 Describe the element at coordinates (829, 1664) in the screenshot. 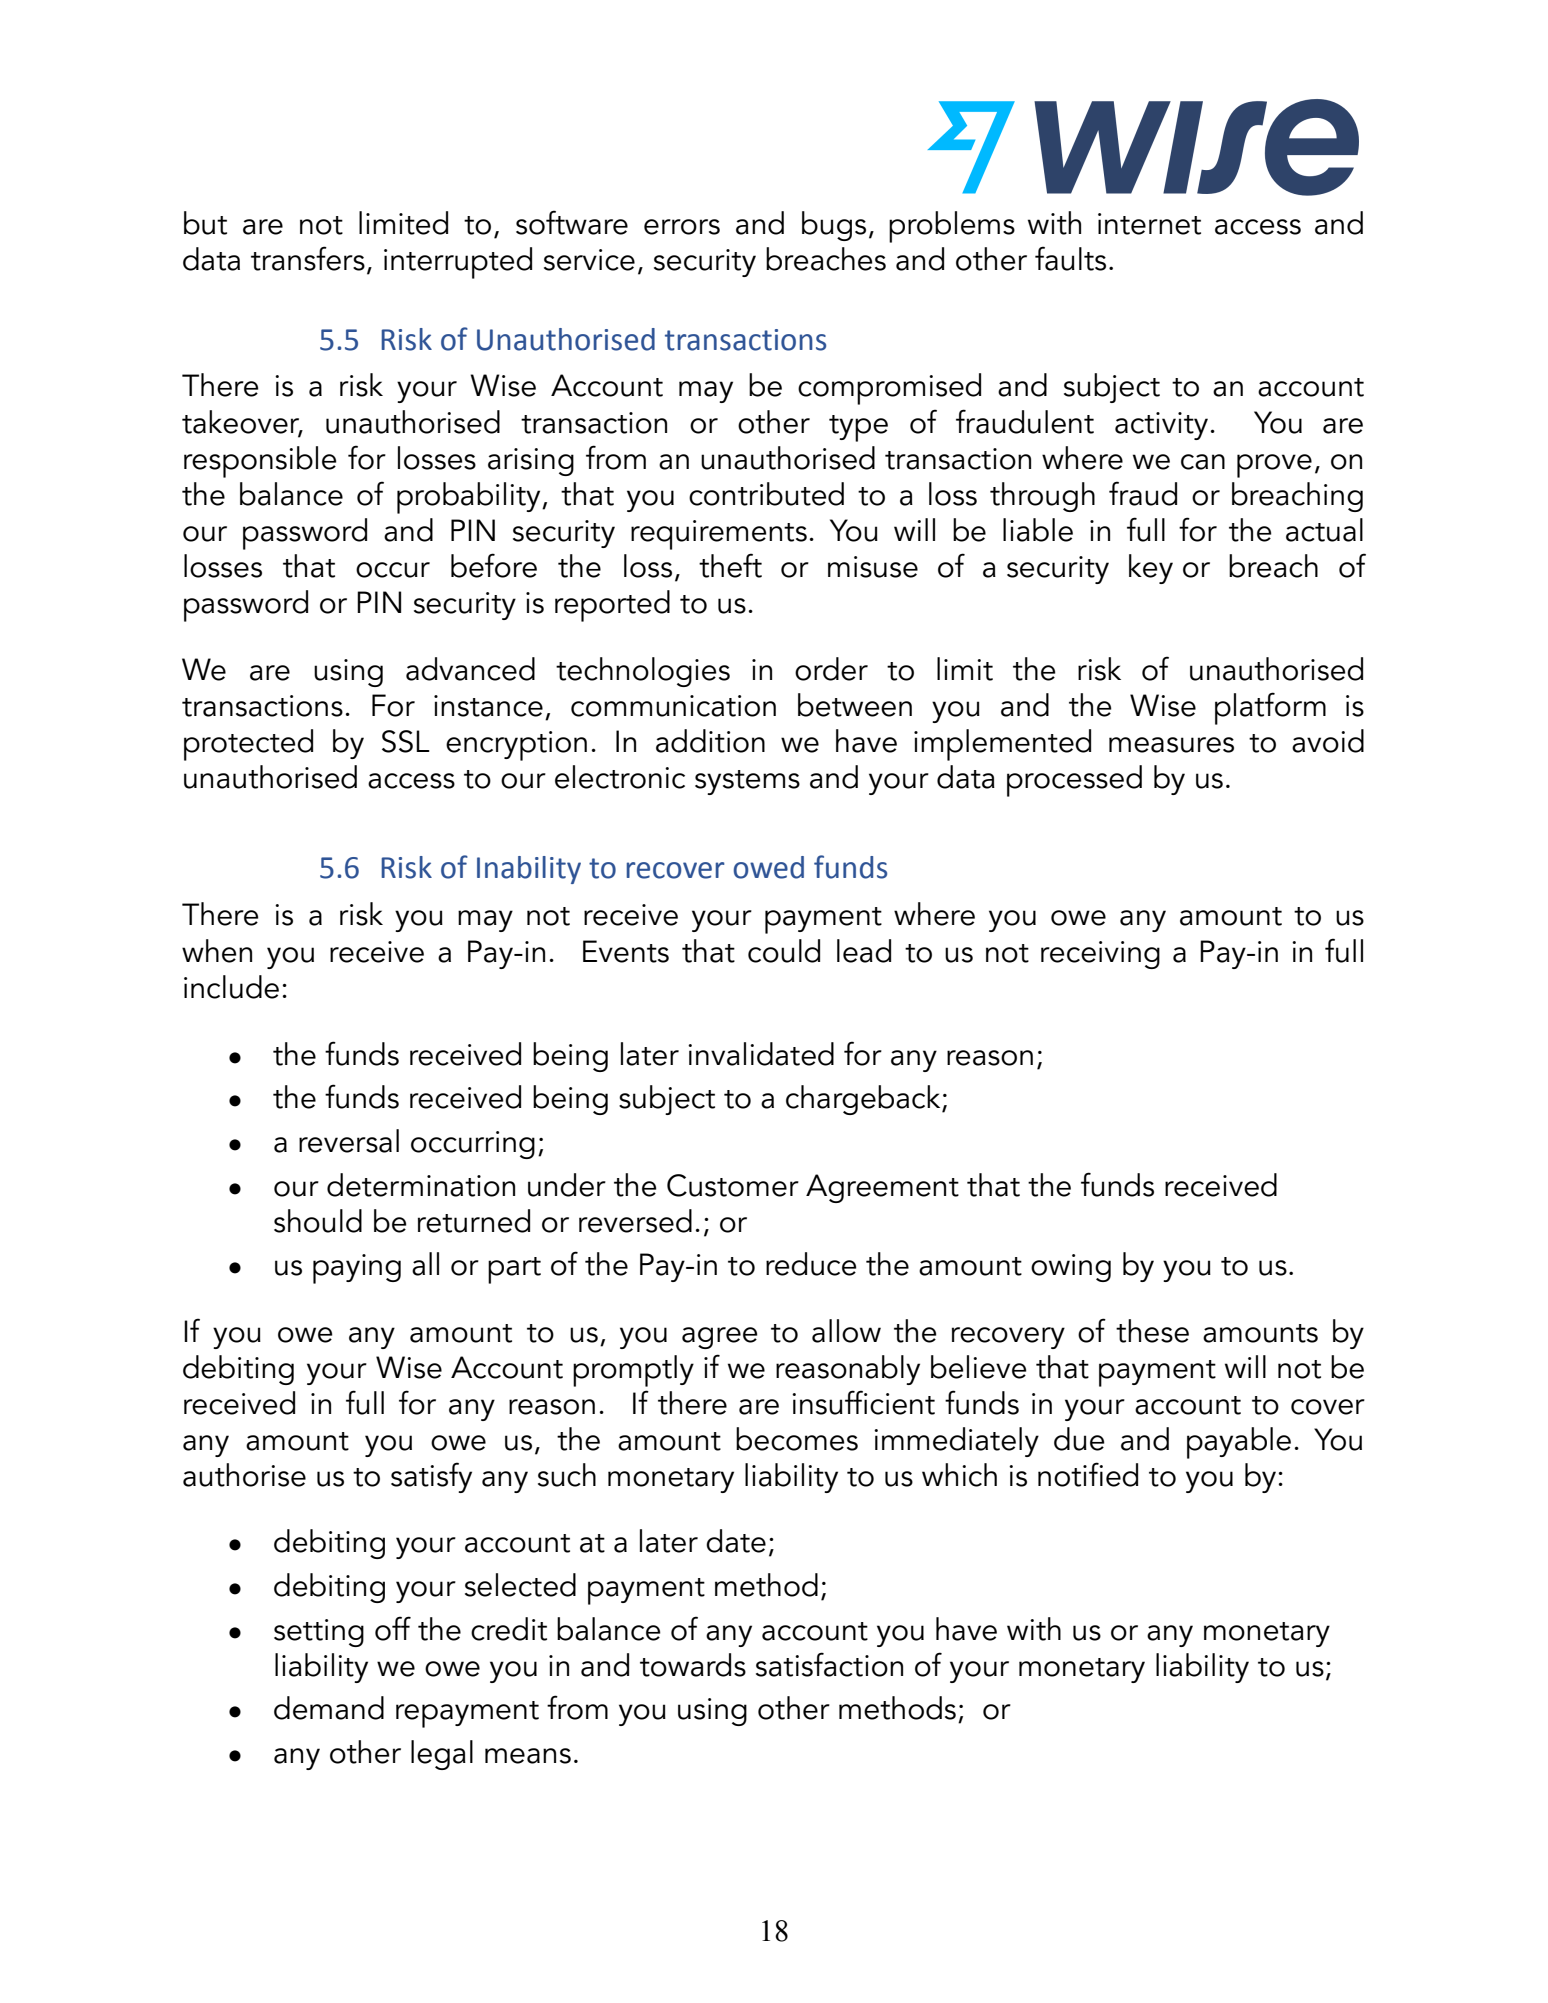

I see `satisfaction` at that location.
